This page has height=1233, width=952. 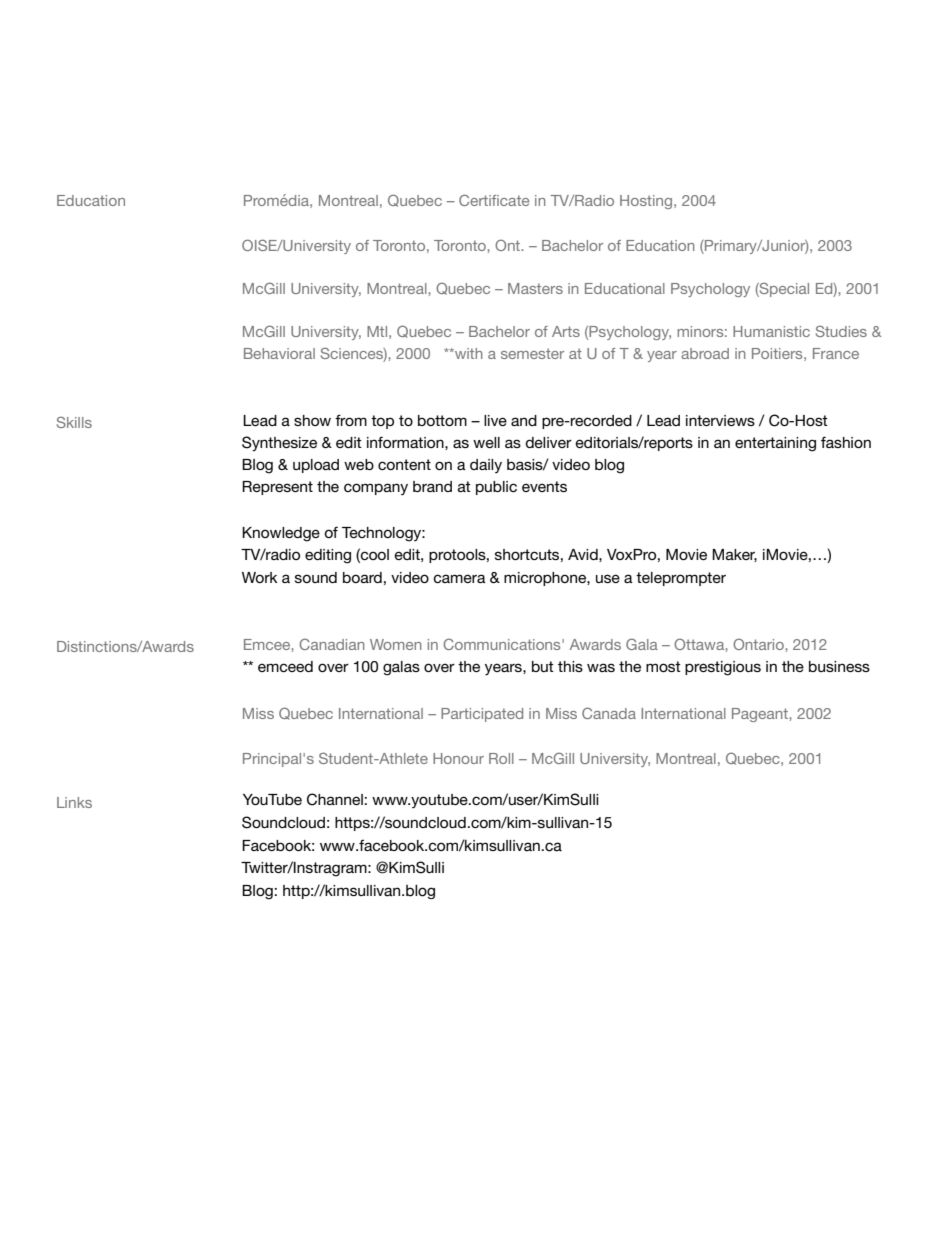 What do you see at coordinates (771, 331) in the page?
I see `Humanistic` at bounding box center [771, 331].
